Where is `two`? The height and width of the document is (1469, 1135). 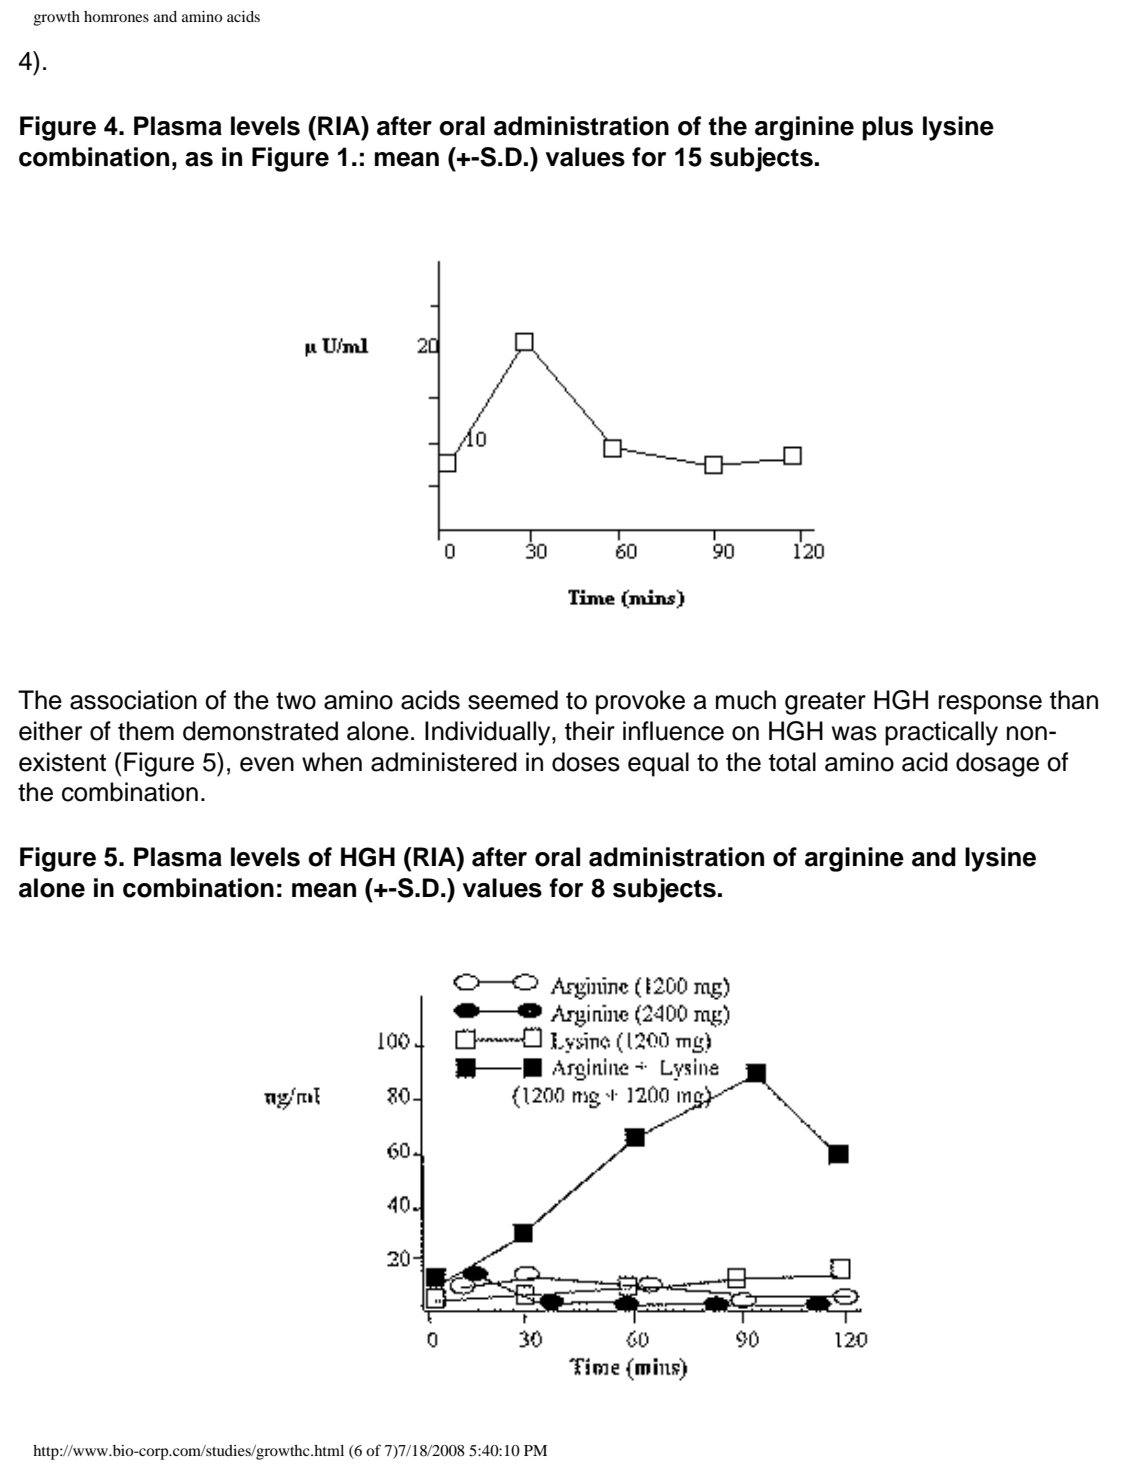
two is located at coordinates (296, 701).
